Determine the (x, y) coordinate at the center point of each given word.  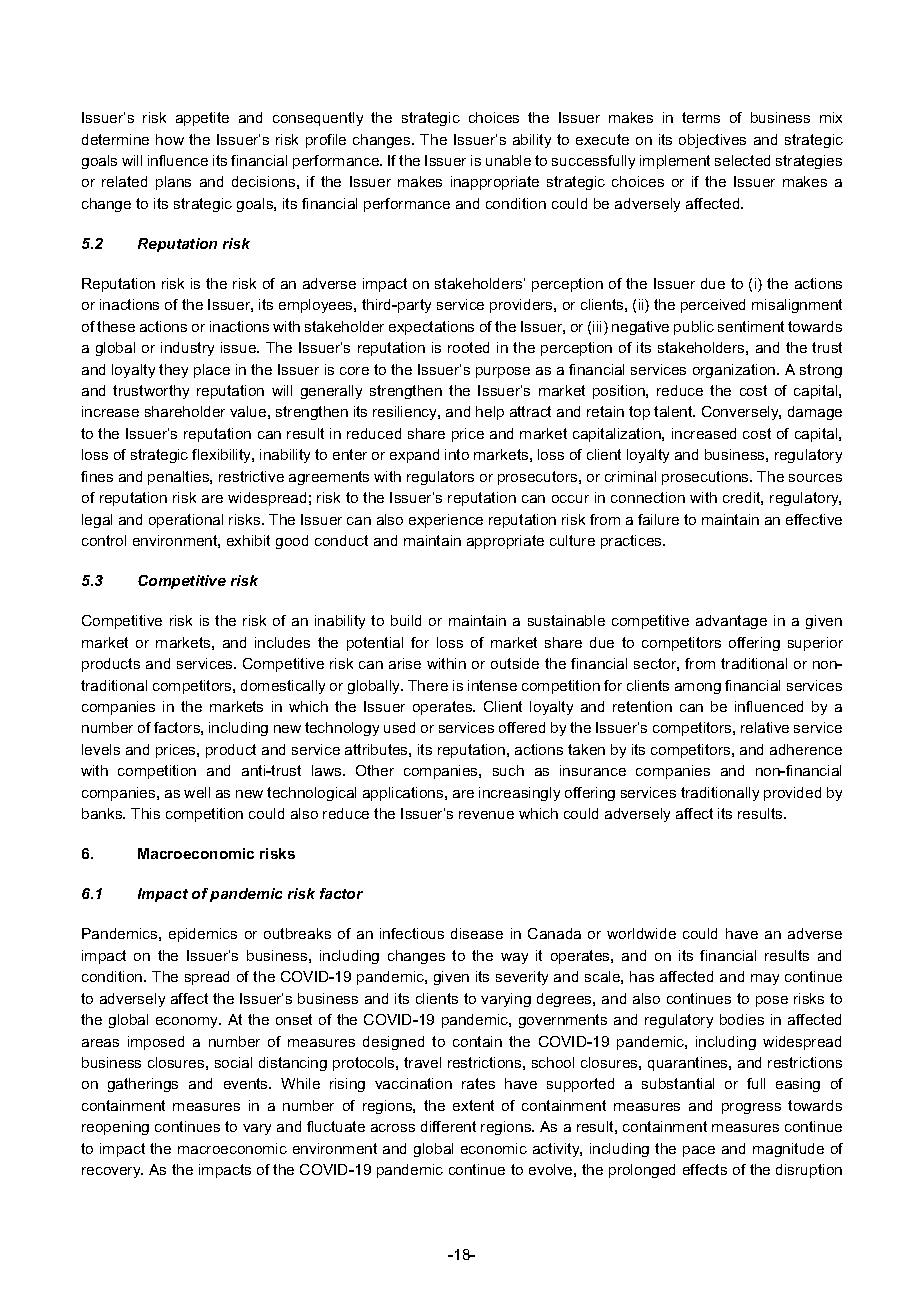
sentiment (751, 326)
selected (742, 160)
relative (765, 727)
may (765, 979)
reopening (115, 1128)
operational (186, 521)
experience (446, 521)
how (170, 139)
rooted (468, 347)
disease (477, 933)
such (508, 770)
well (197, 792)
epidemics (203, 935)
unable (508, 160)
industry (187, 349)
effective (814, 519)
